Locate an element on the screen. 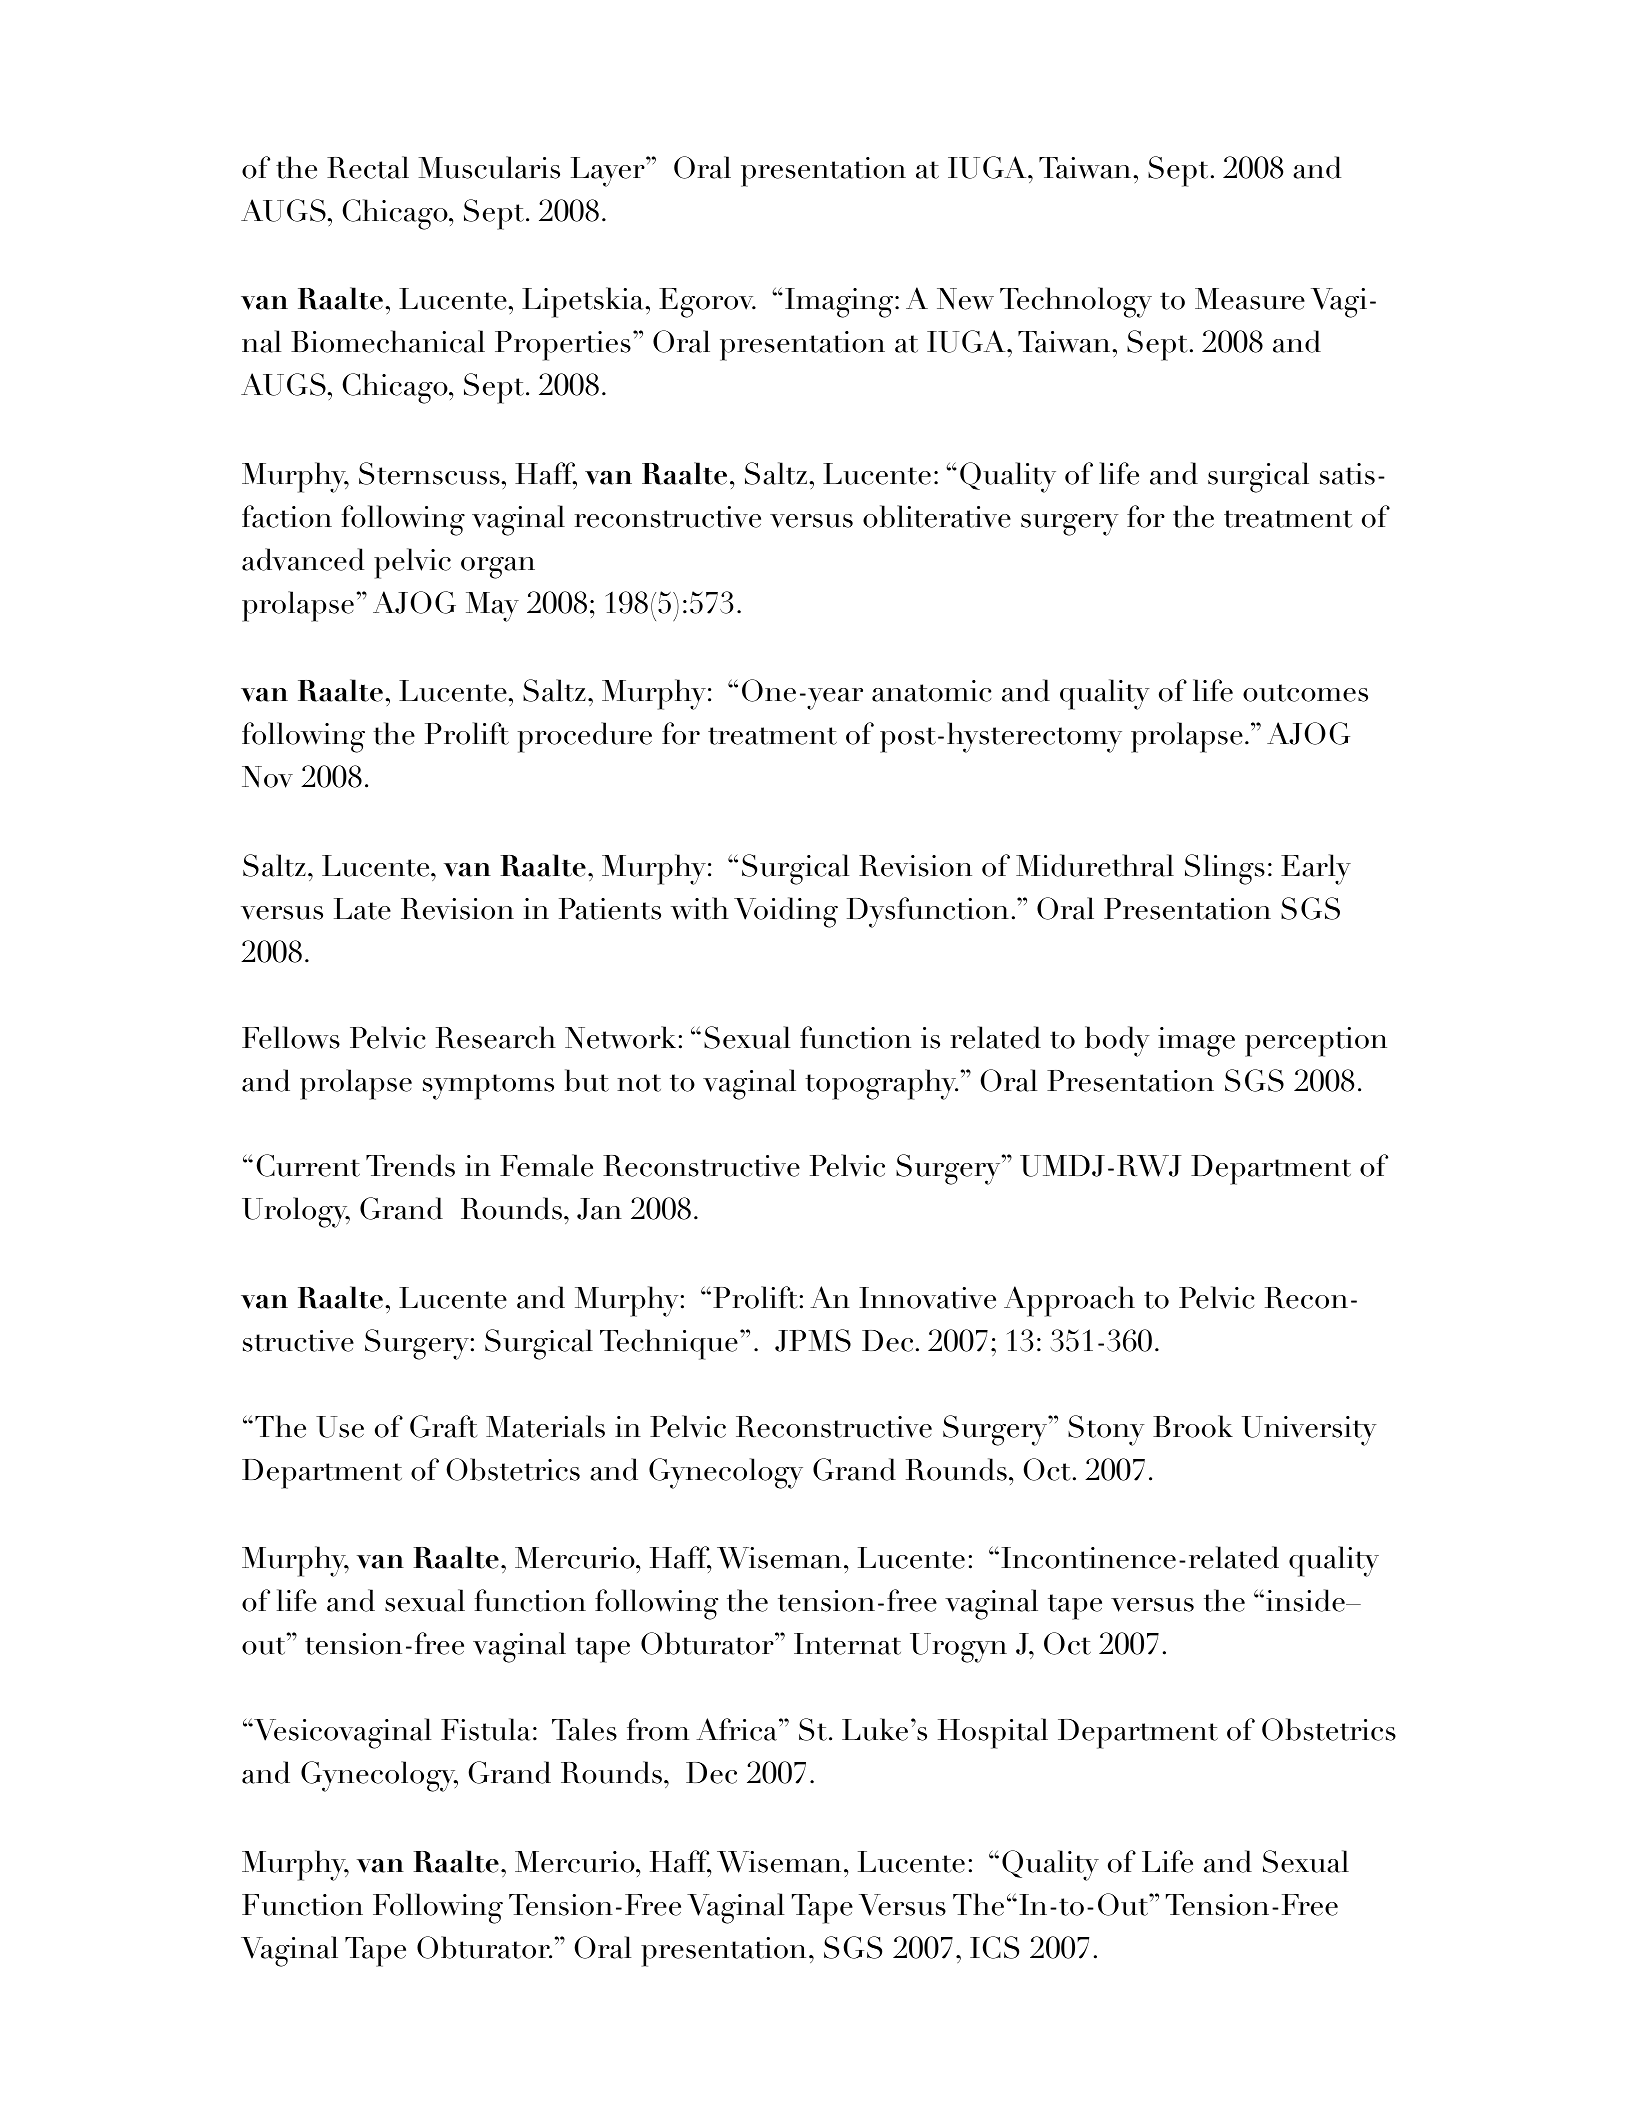 The width and height of the screenshot is (1642, 2125). May is located at coordinates (492, 607).
